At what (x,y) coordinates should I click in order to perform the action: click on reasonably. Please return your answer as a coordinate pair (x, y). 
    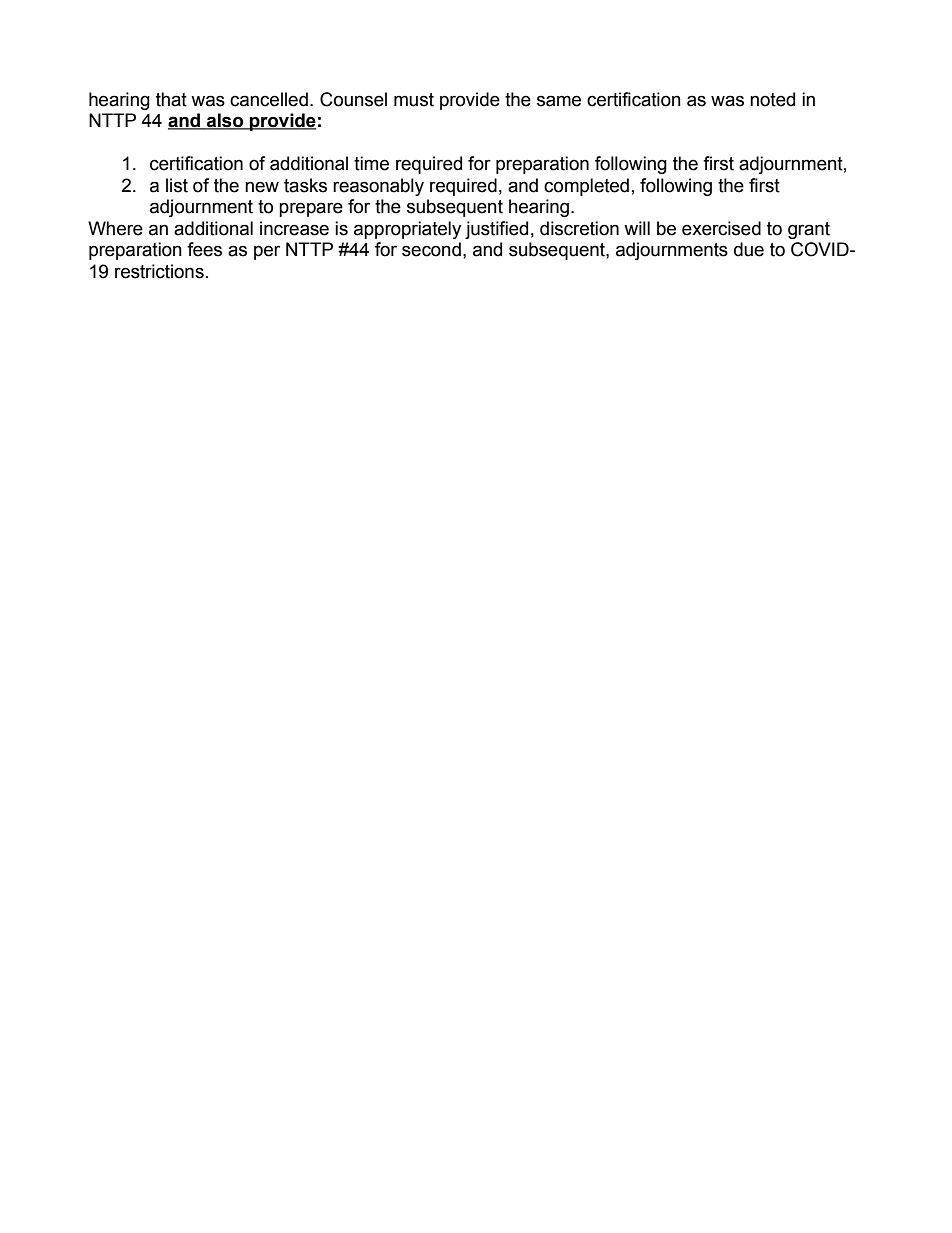
    Looking at the image, I should click on (378, 187).
